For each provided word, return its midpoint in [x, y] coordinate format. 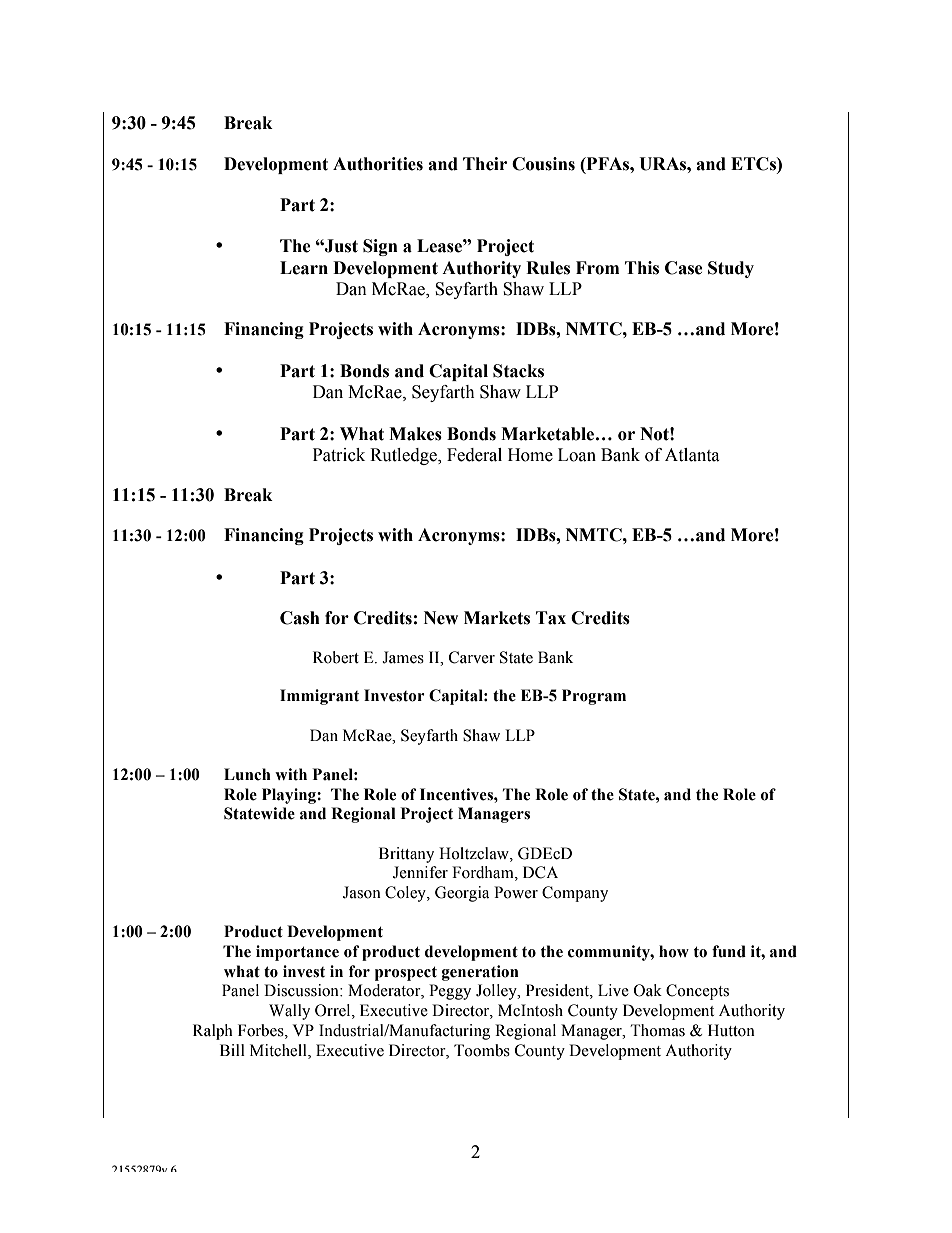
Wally [289, 1012]
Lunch [247, 774]
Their [485, 164]
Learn [304, 268]
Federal [474, 455]
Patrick [339, 455]
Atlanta [692, 455]
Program [594, 697]
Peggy [450, 992]
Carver [472, 657]
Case [684, 268]
